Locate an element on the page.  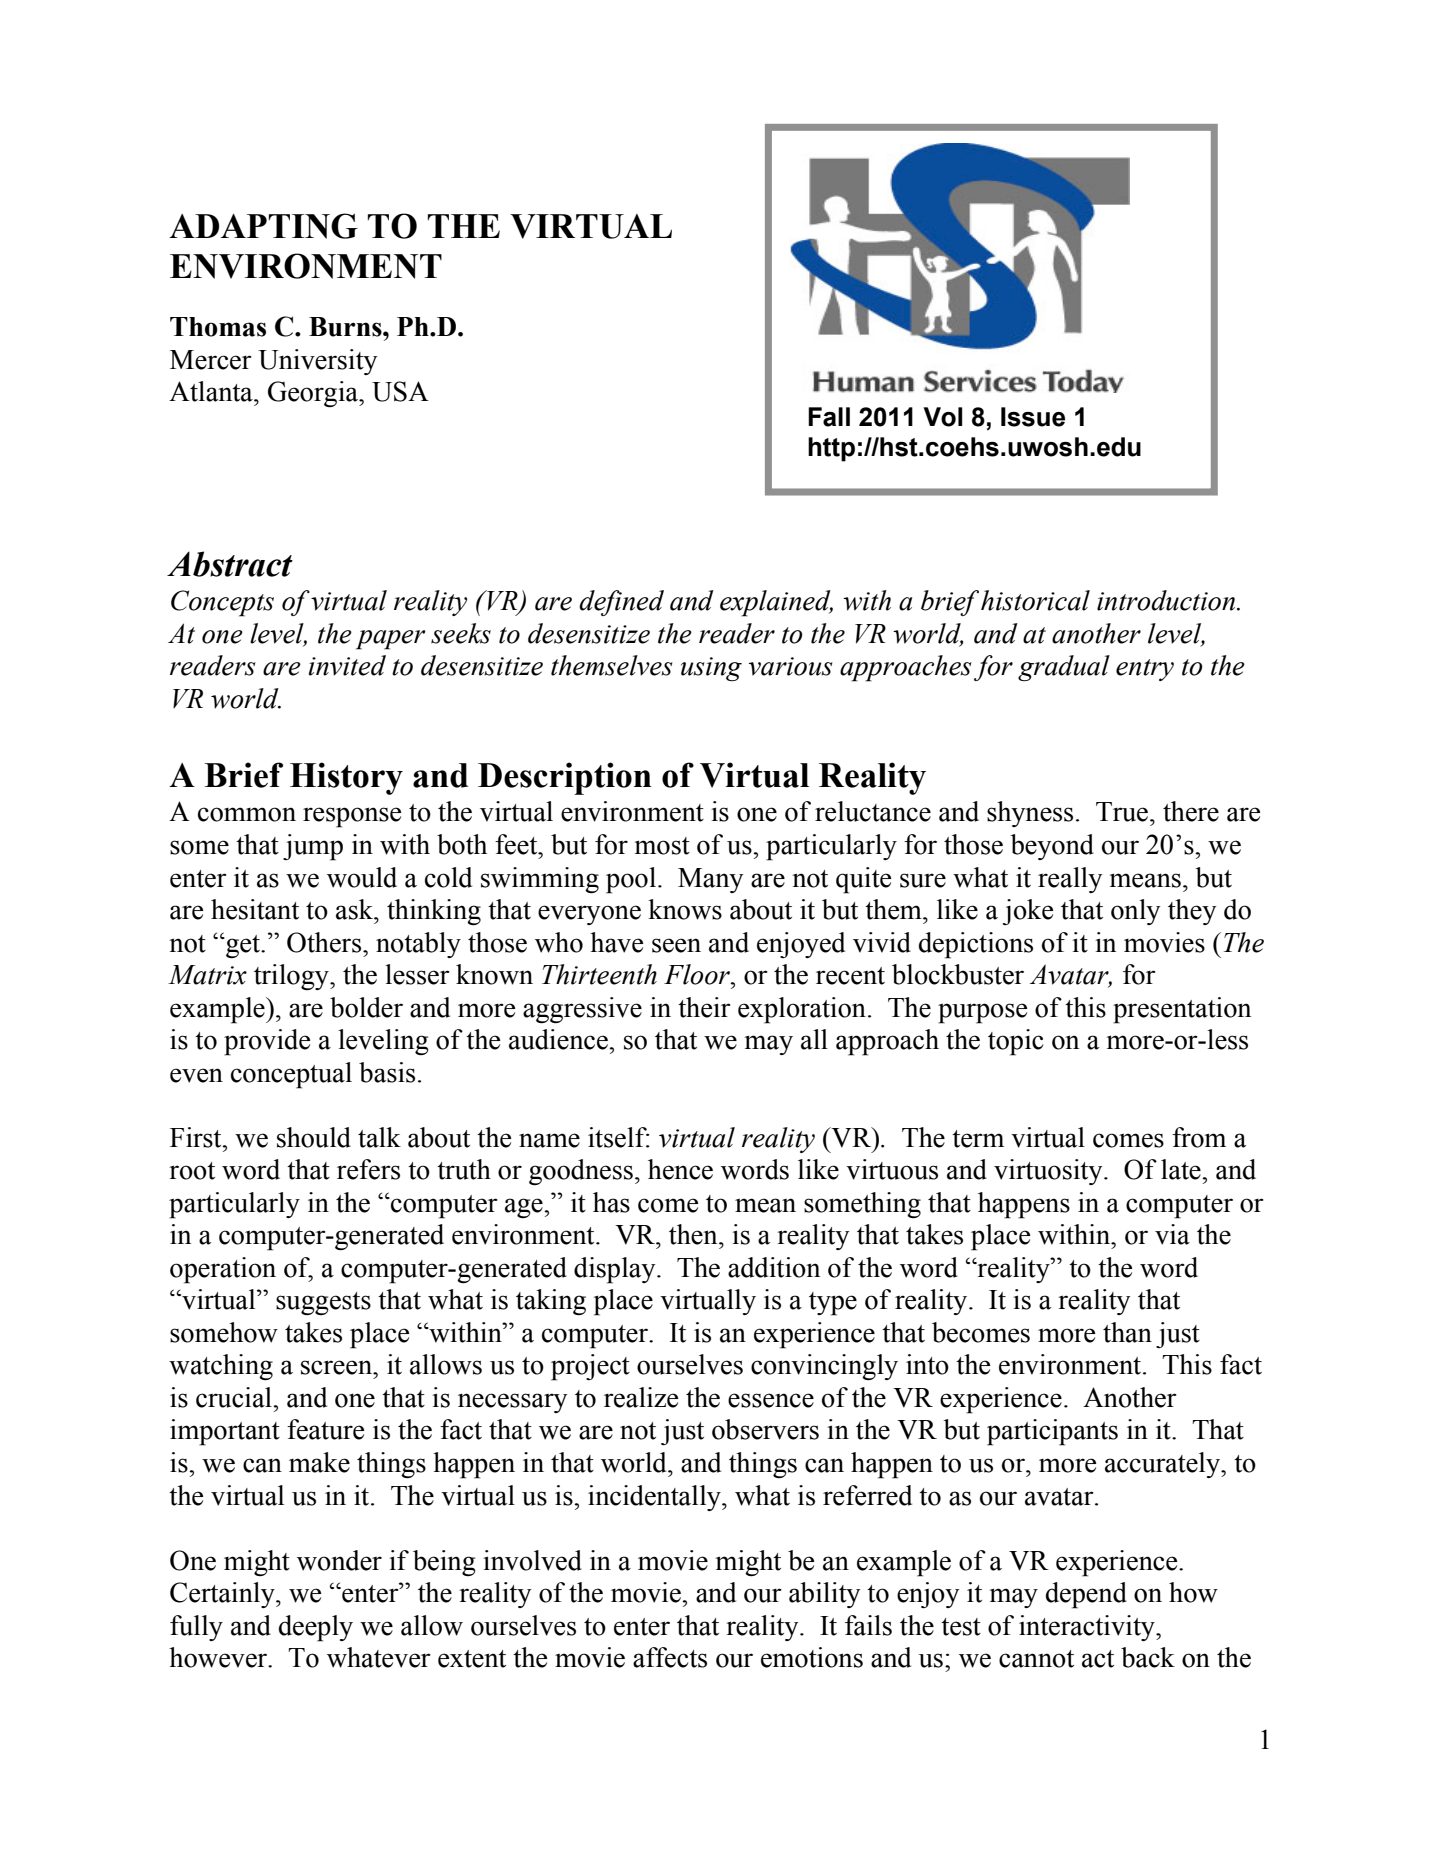
joke is located at coordinates (1028, 912).
